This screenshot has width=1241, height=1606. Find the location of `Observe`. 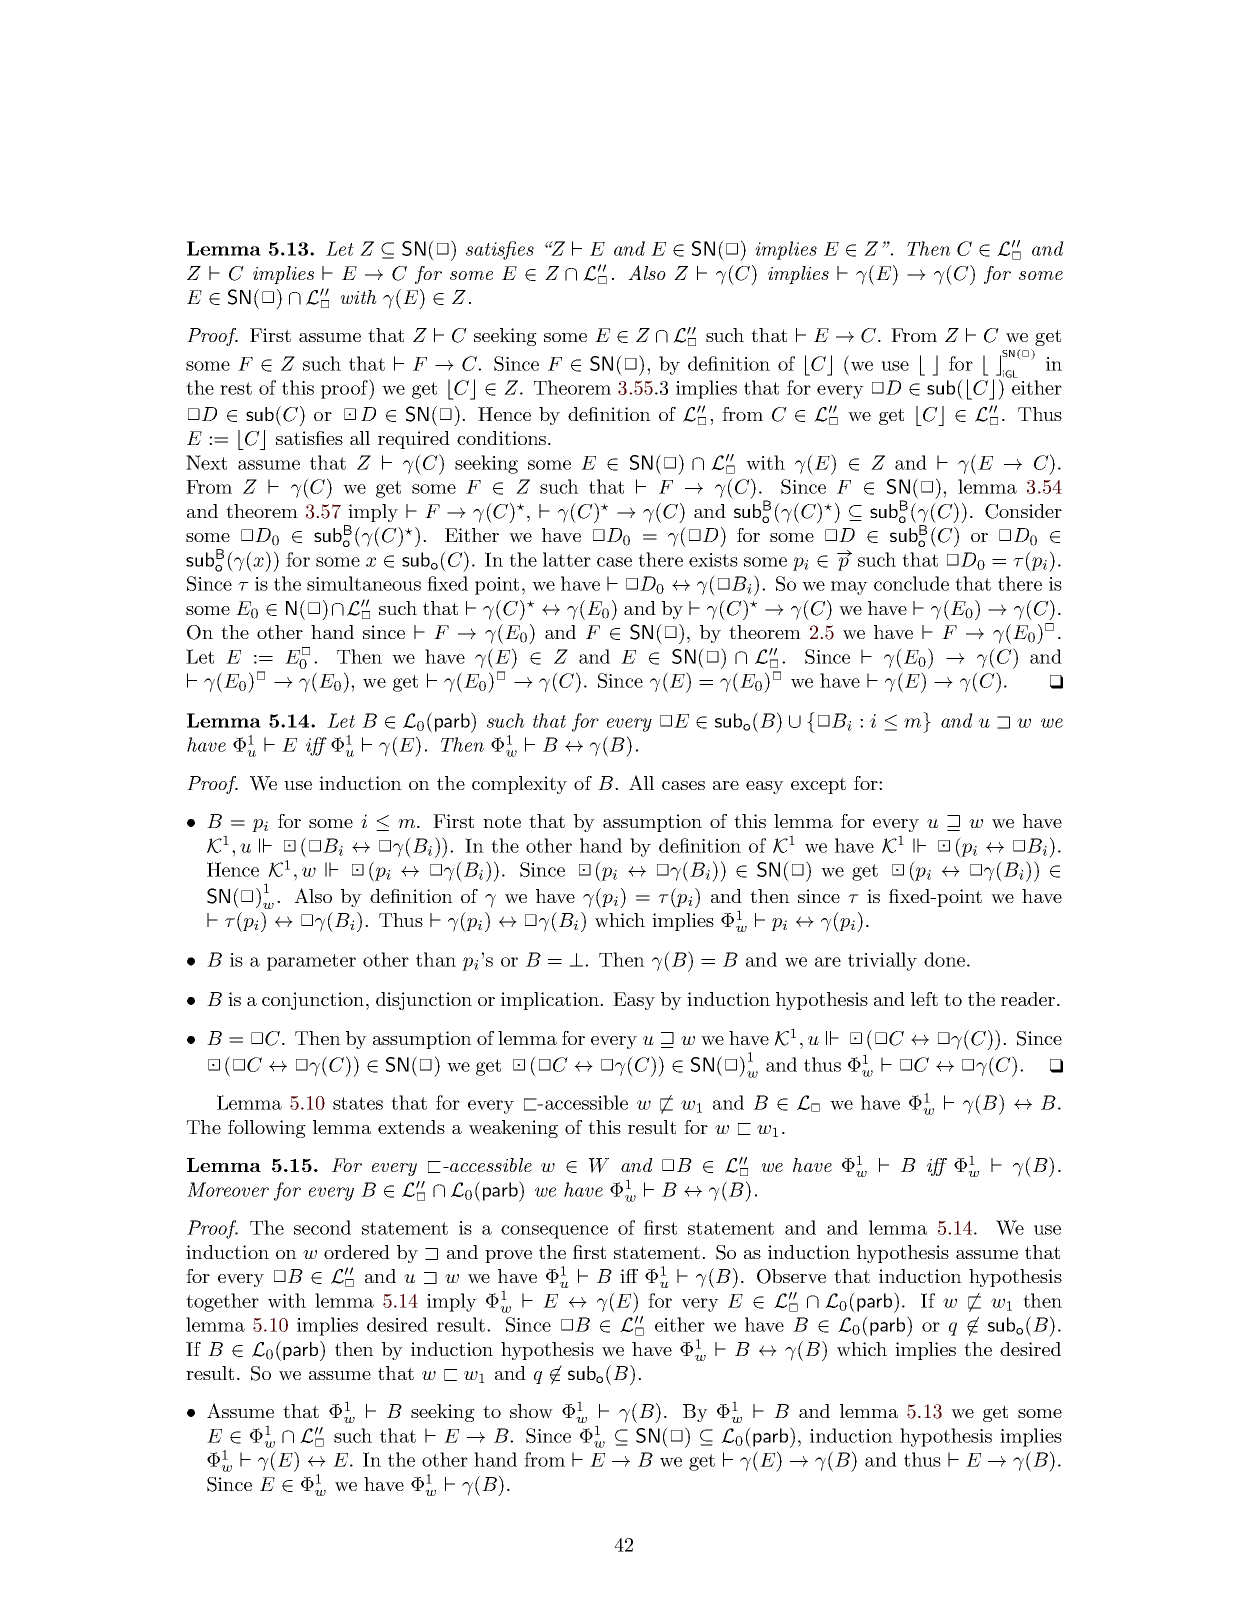

Observe is located at coordinates (791, 1276).
